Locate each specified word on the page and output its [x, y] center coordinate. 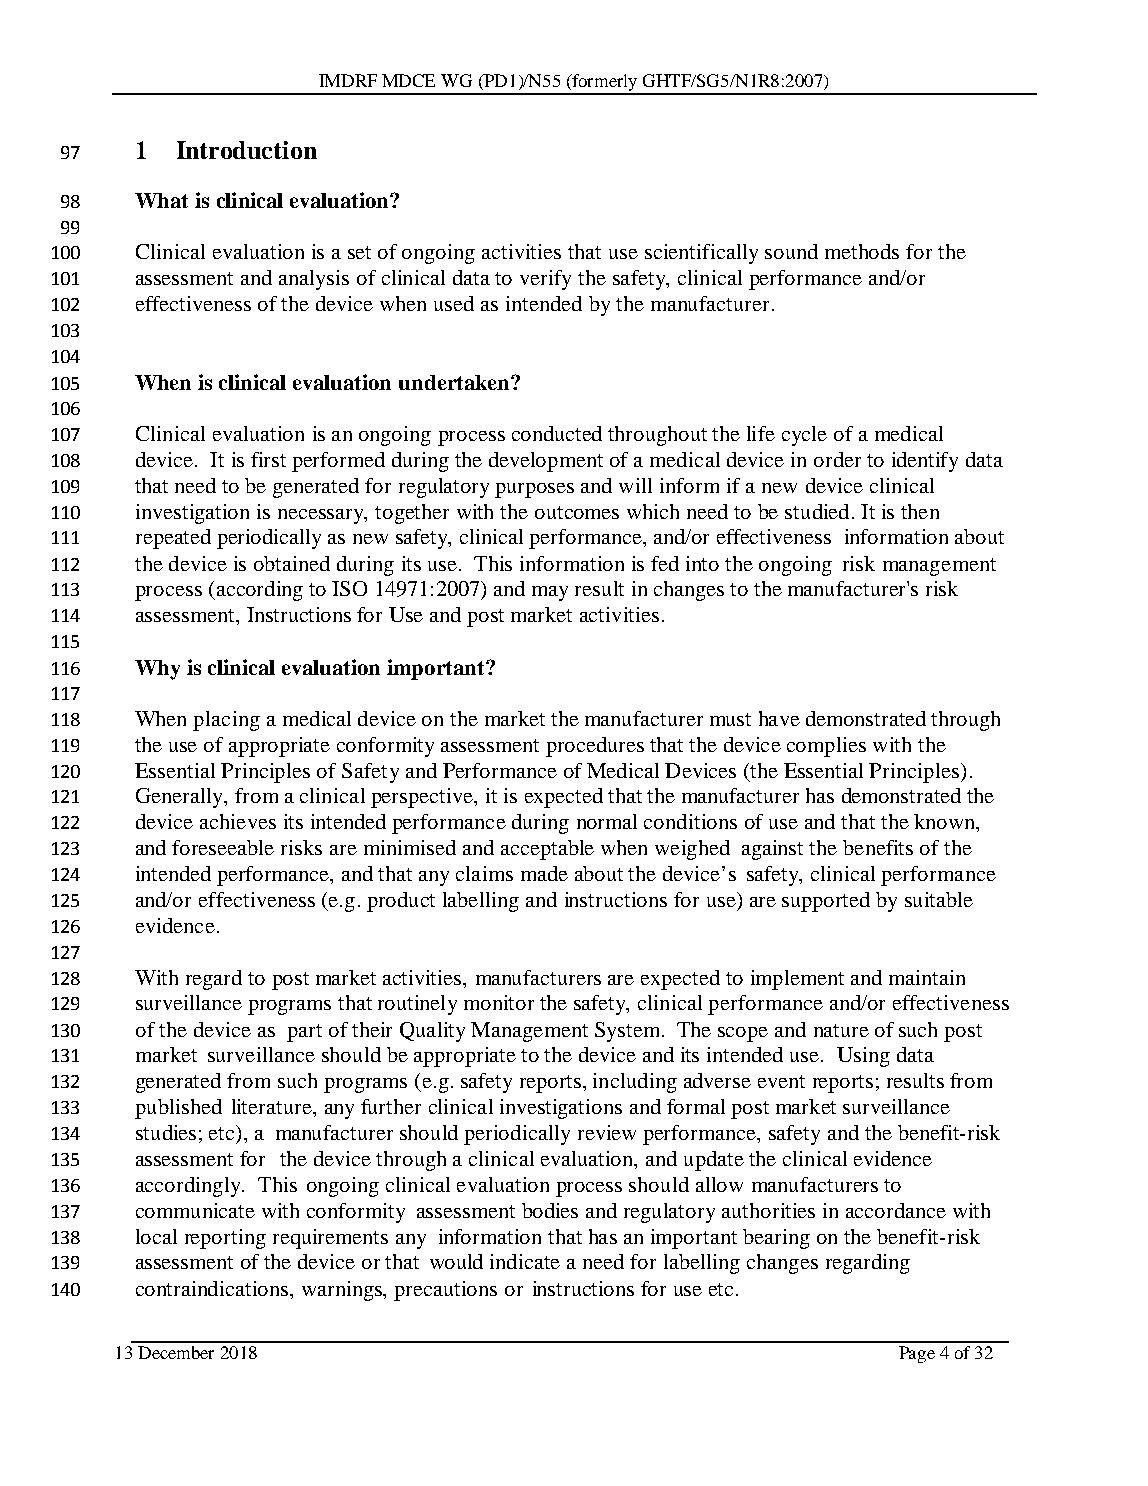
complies [826, 747]
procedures [595, 747]
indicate [525, 1261]
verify [545, 280]
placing [226, 721]
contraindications [213, 1288]
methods [862, 251]
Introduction [247, 150]
